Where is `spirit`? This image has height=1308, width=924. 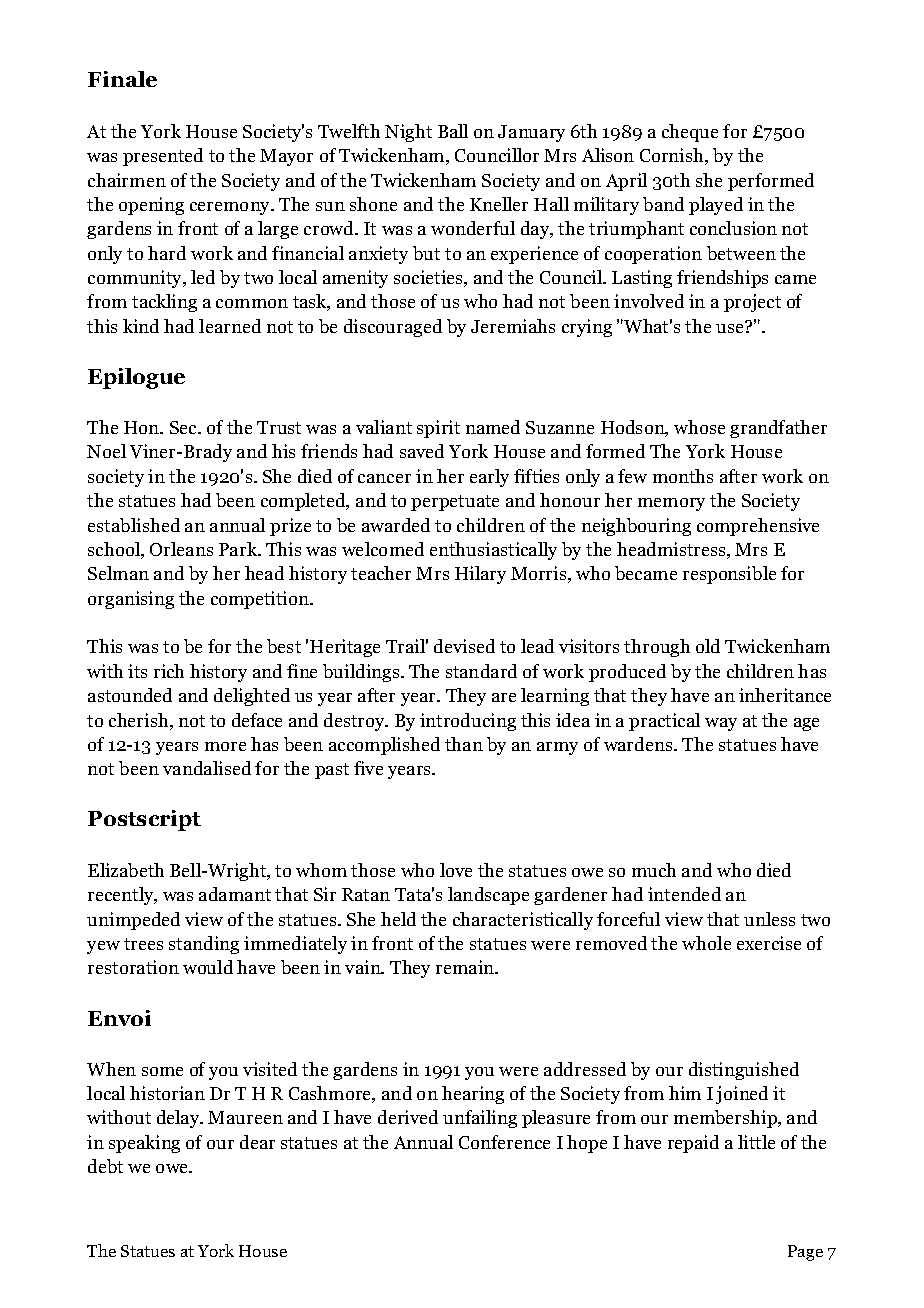 spirit is located at coordinates (438, 429).
